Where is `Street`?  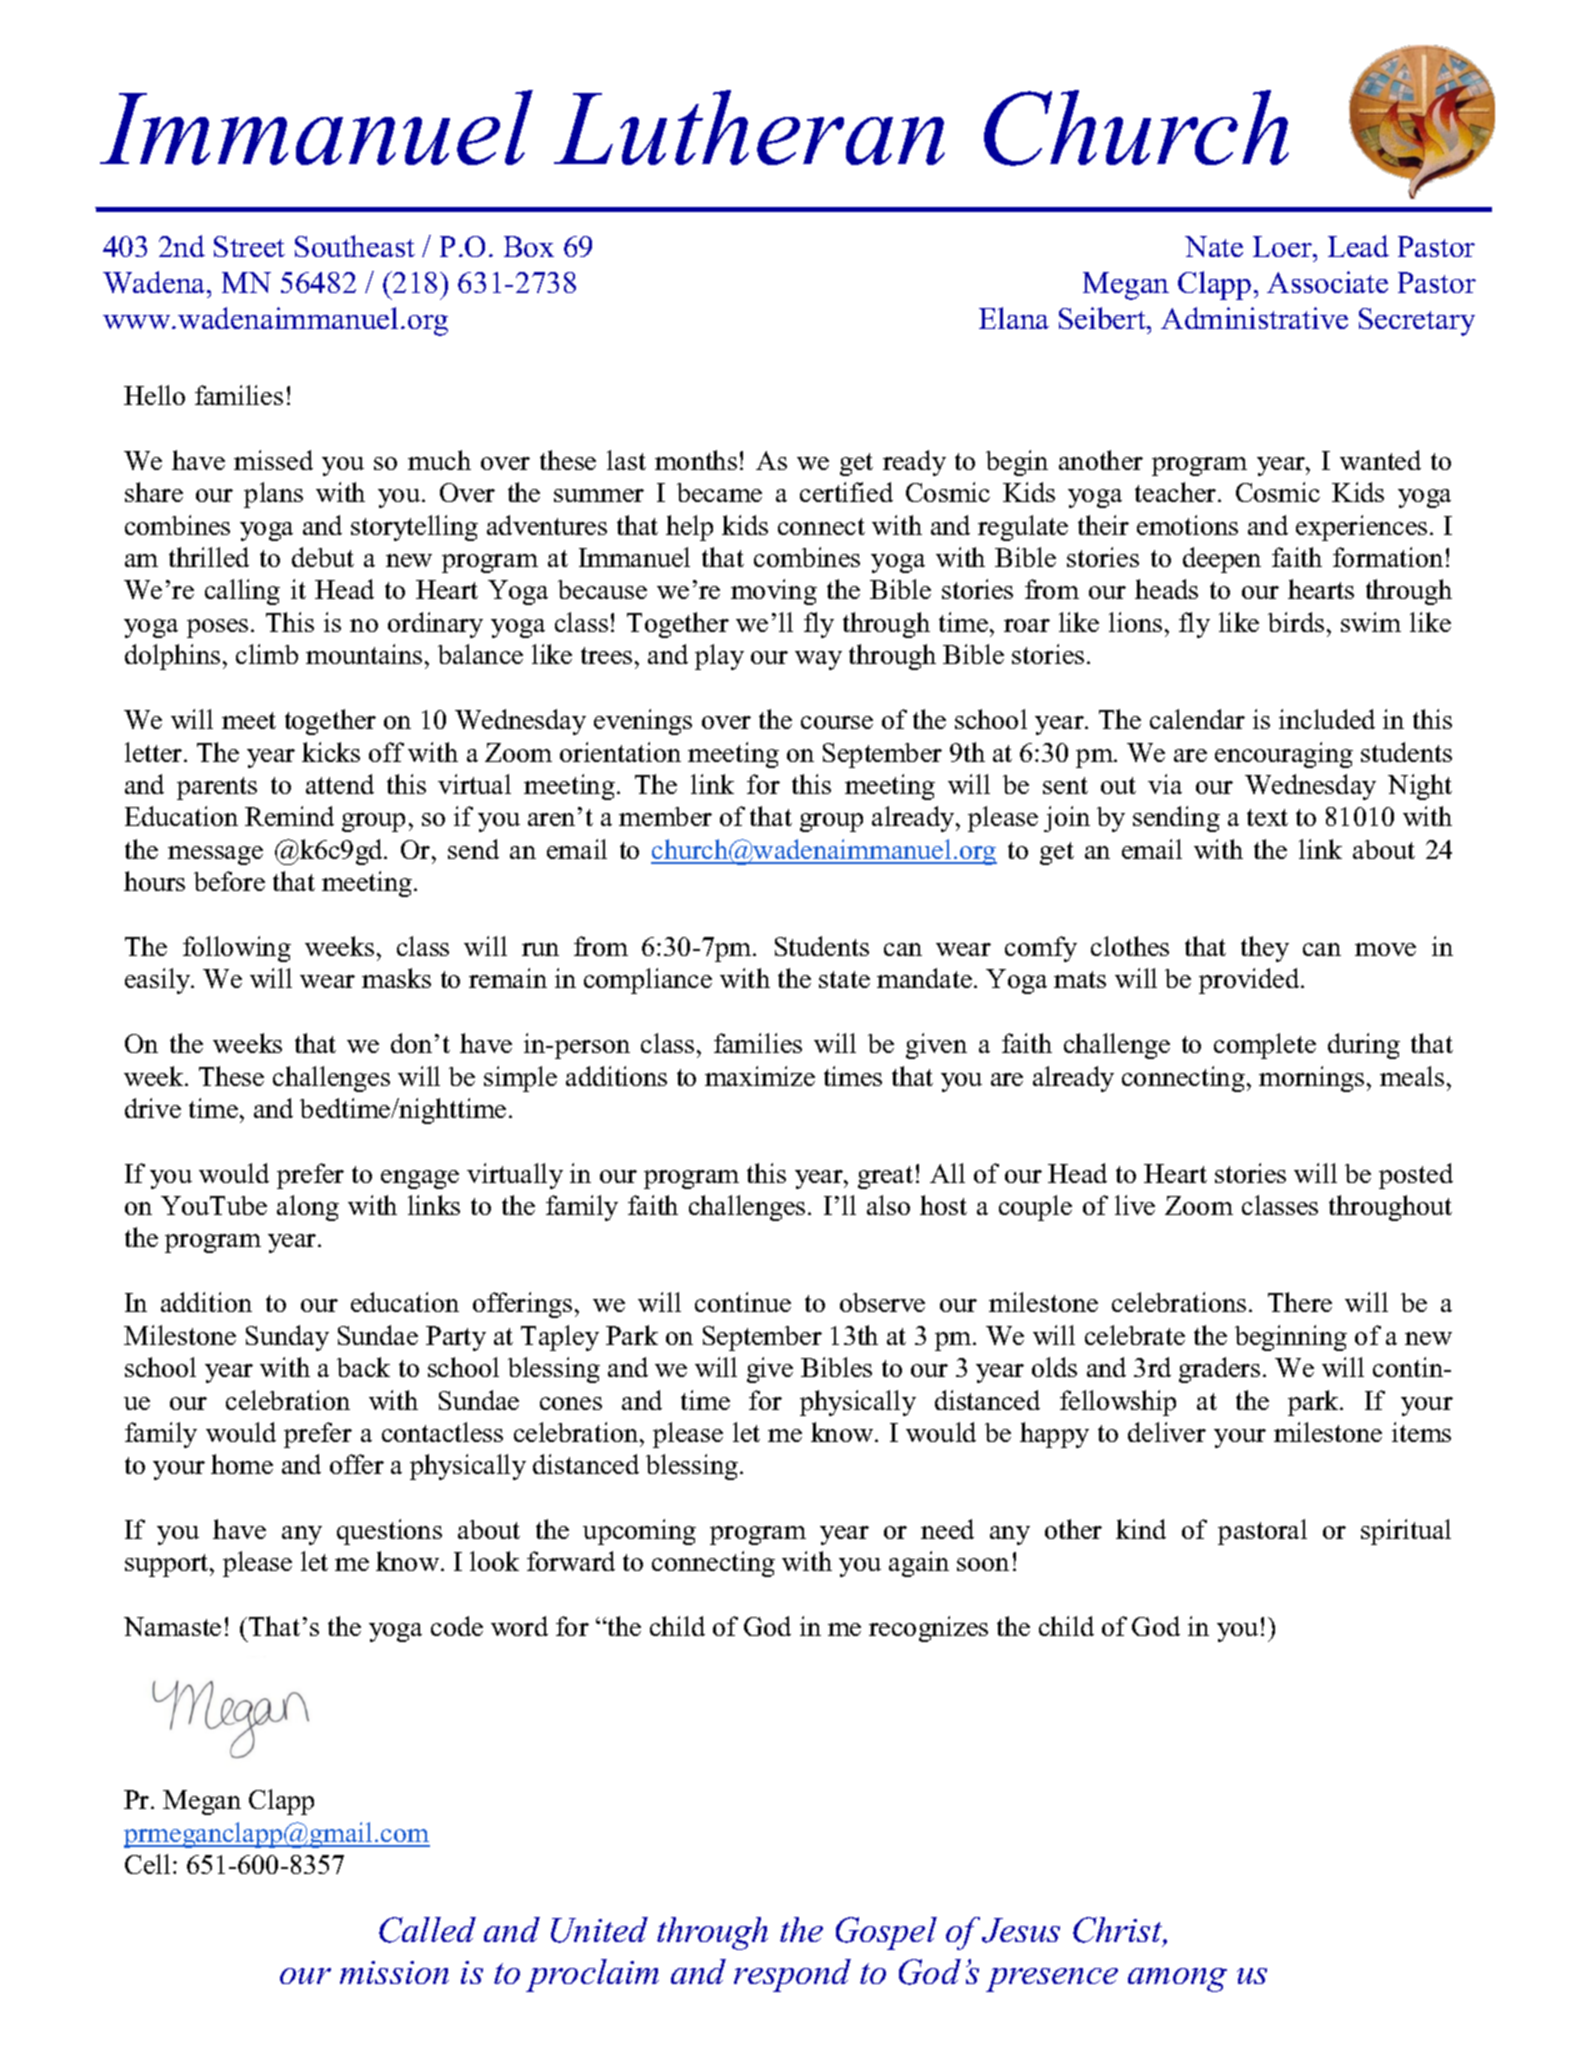
Street is located at coordinates (249, 246).
